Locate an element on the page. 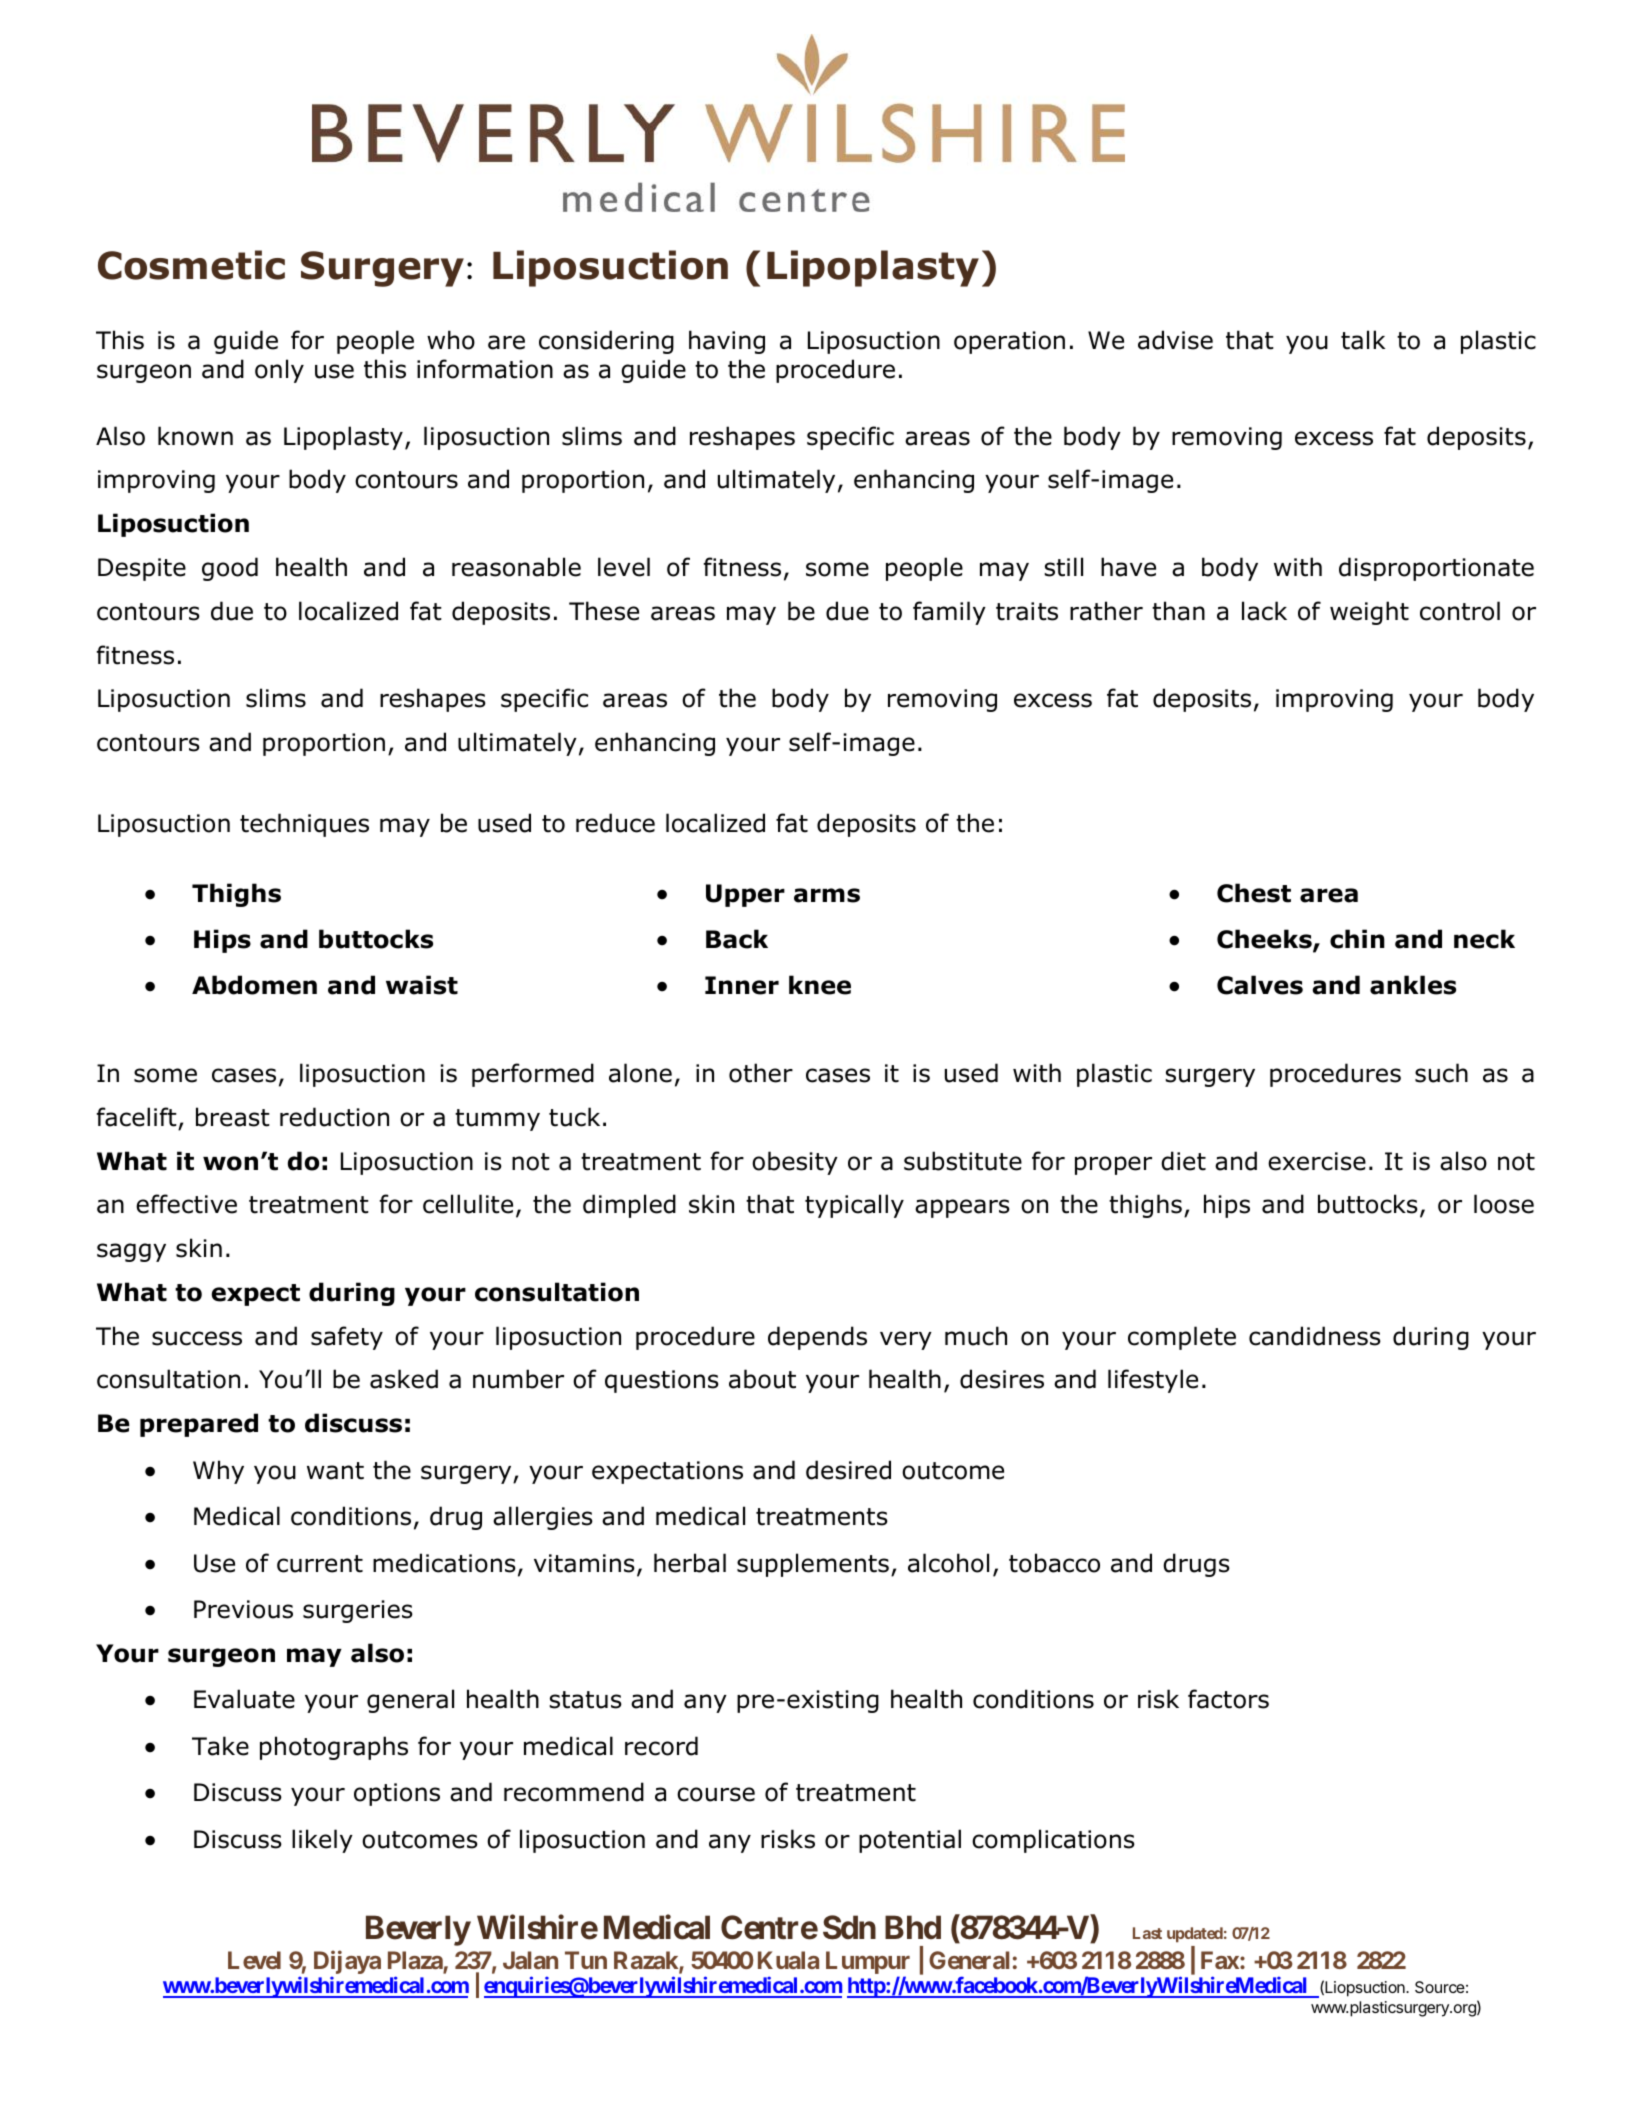  lifestyle is located at coordinates (1153, 1381).
